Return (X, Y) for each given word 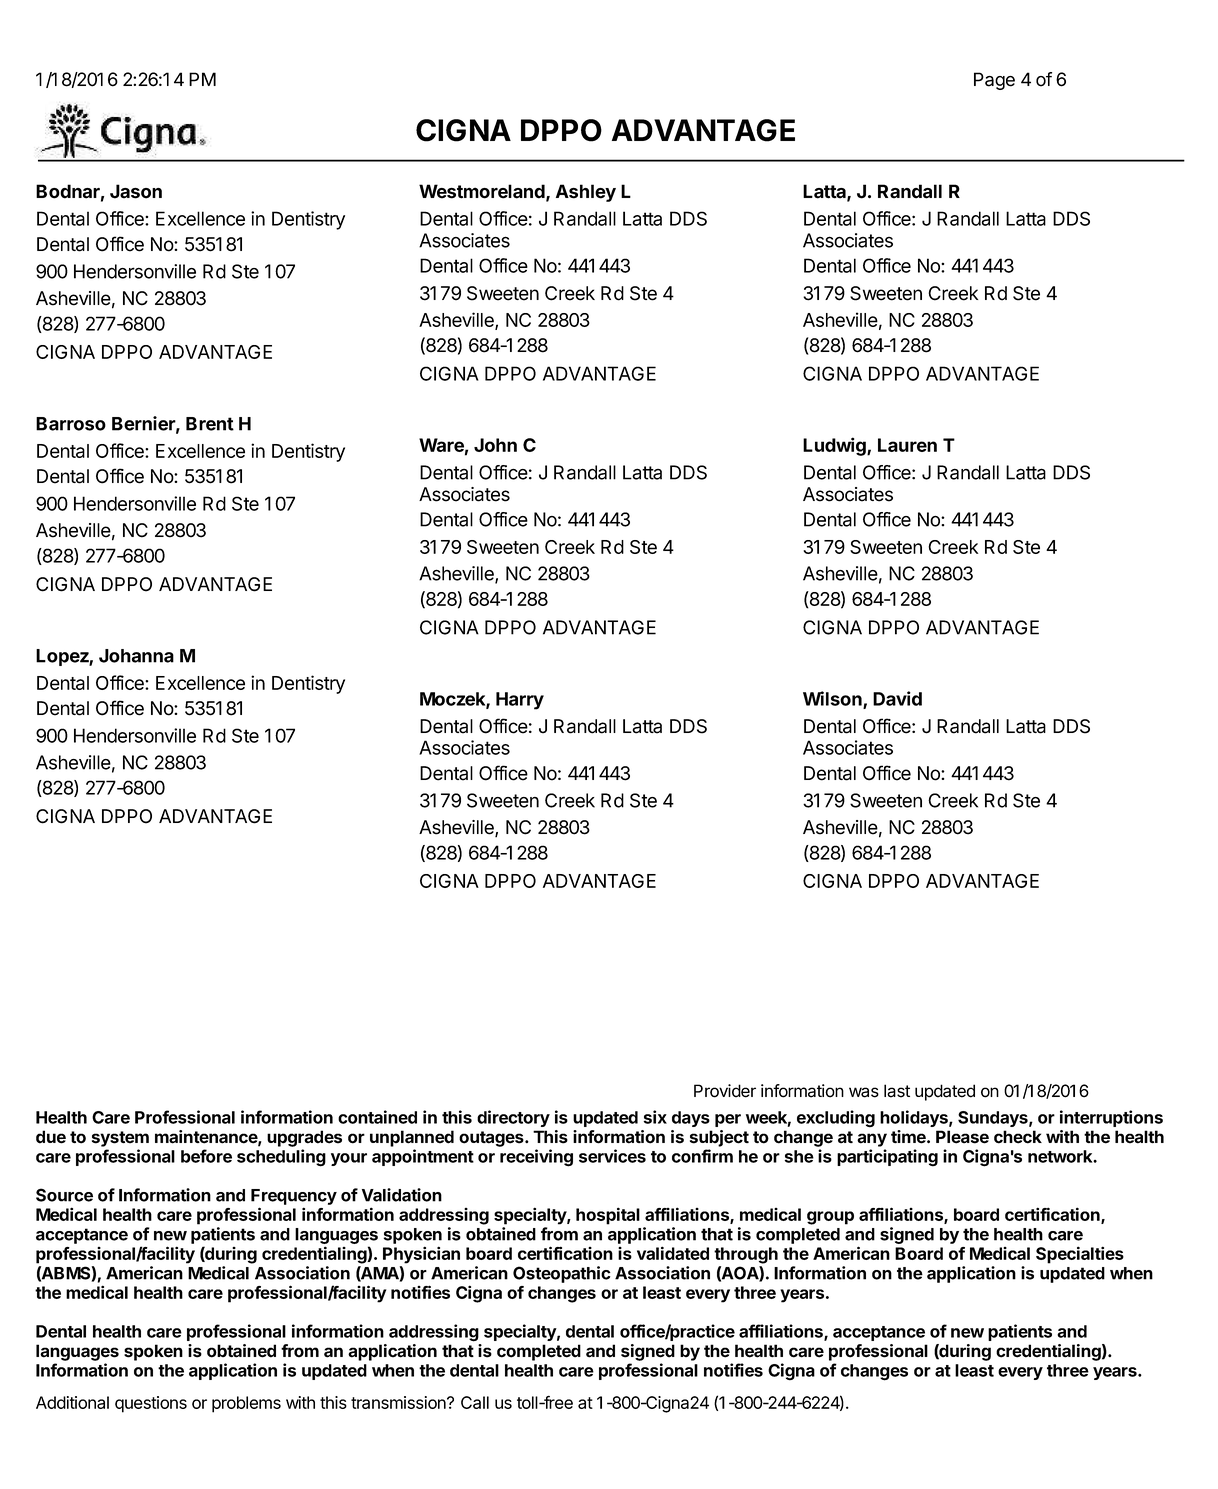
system (120, 1139)
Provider (725, 1091)
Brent (210, 424)
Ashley (586, 193)
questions (151, 1404)
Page (994, 81)
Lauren (907, 445)
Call (475, 1402)
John (495, 445)
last (897, 1091)
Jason (136, 191)
